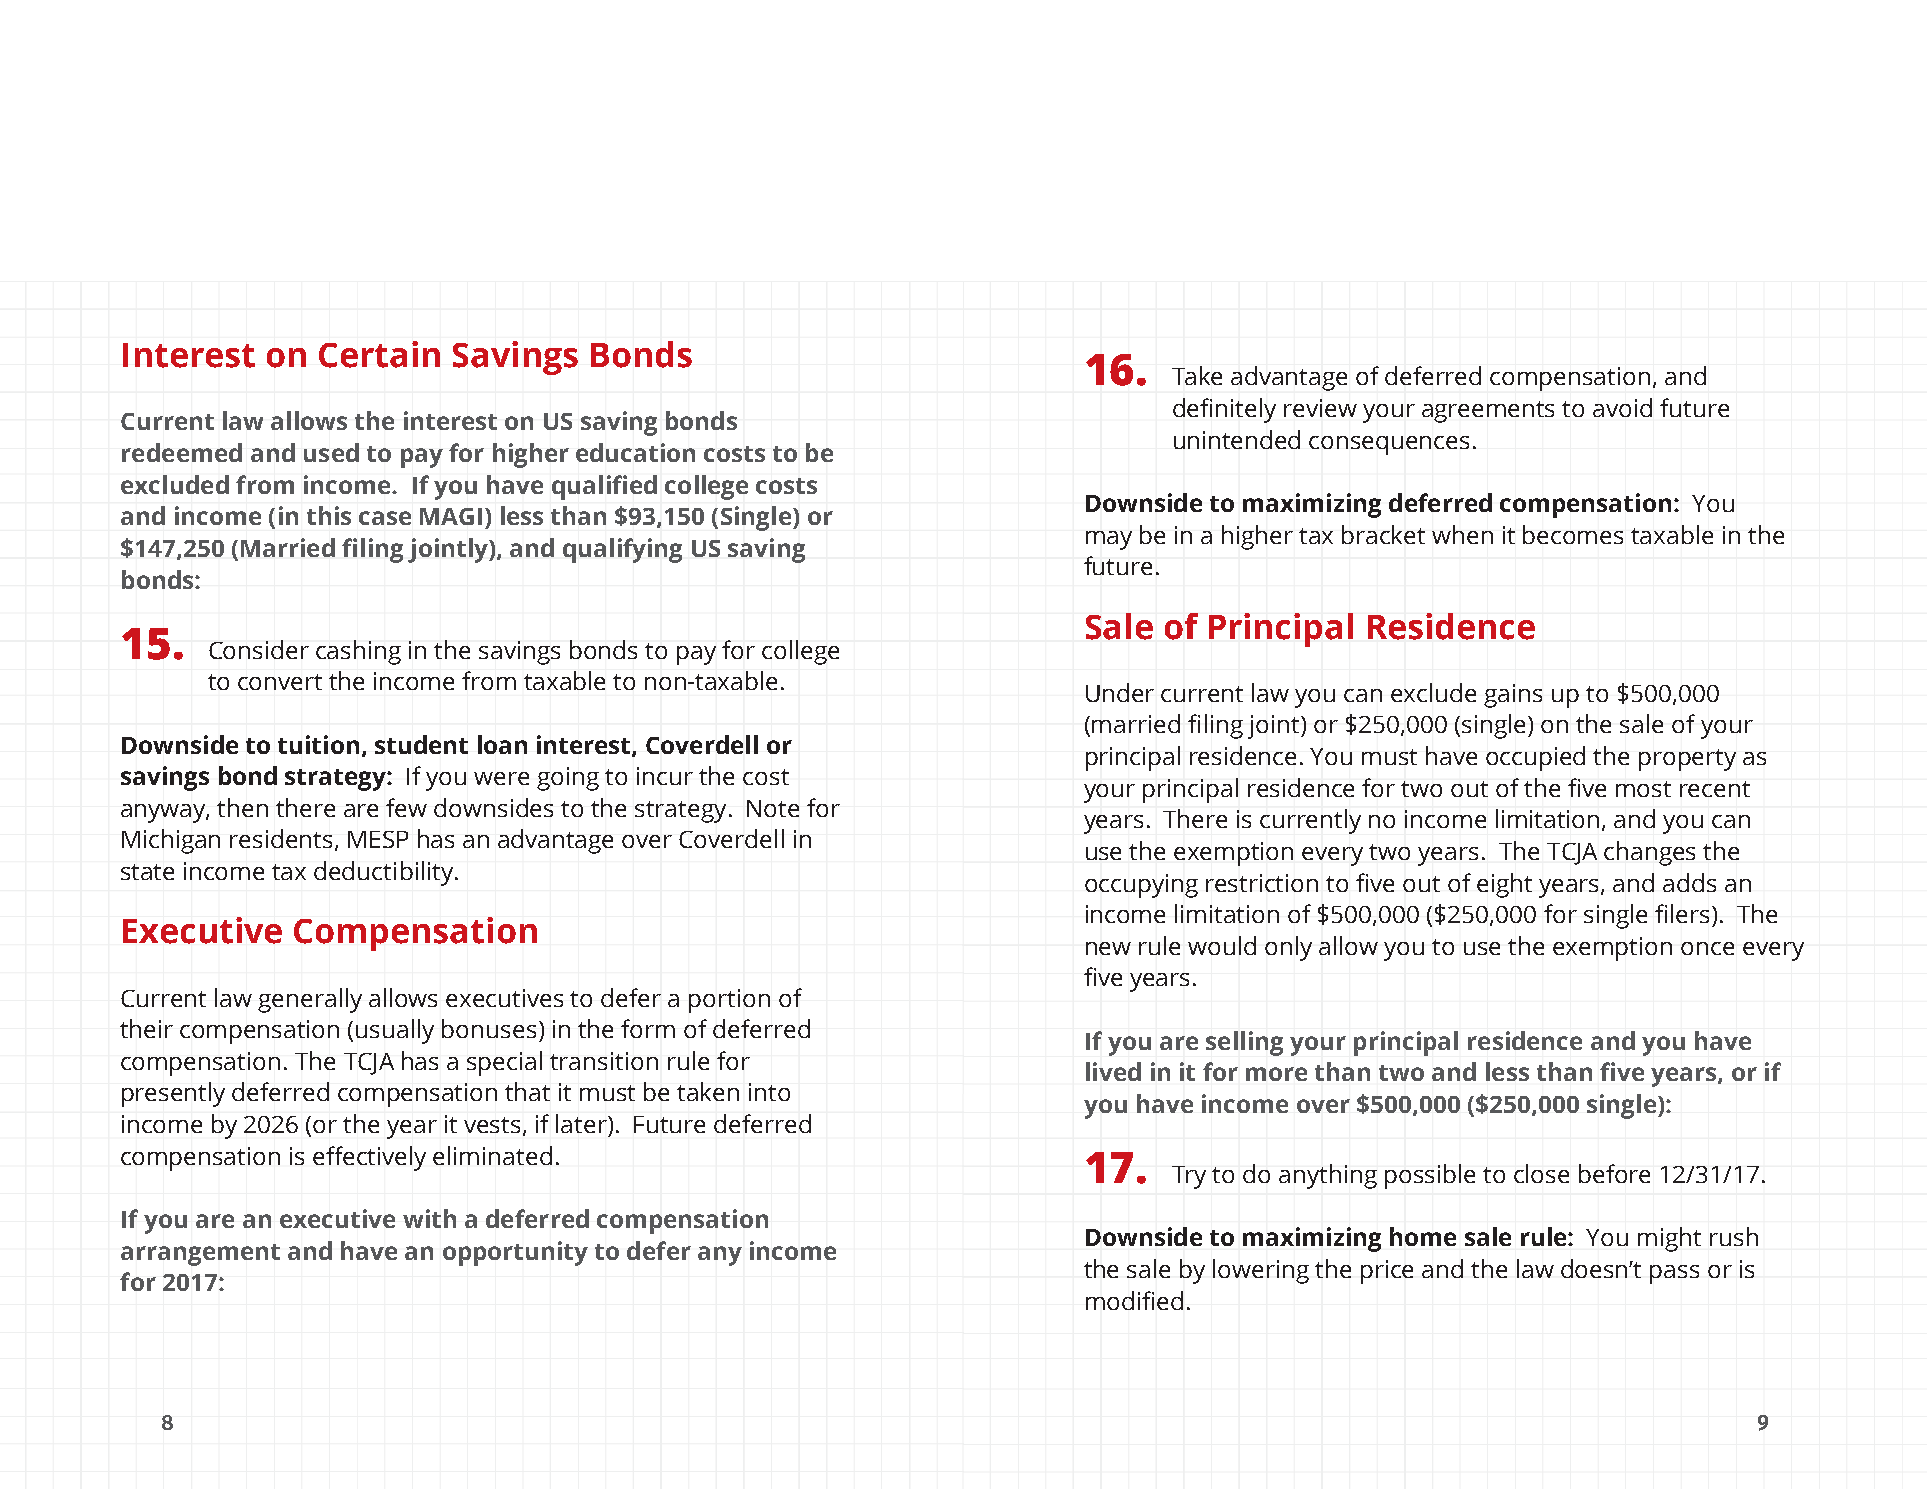 This screenshot has width=1927, height=1489. Describe the element at coordinates (200, 1255) in the screenshot. I see `arrangement` at that location.
